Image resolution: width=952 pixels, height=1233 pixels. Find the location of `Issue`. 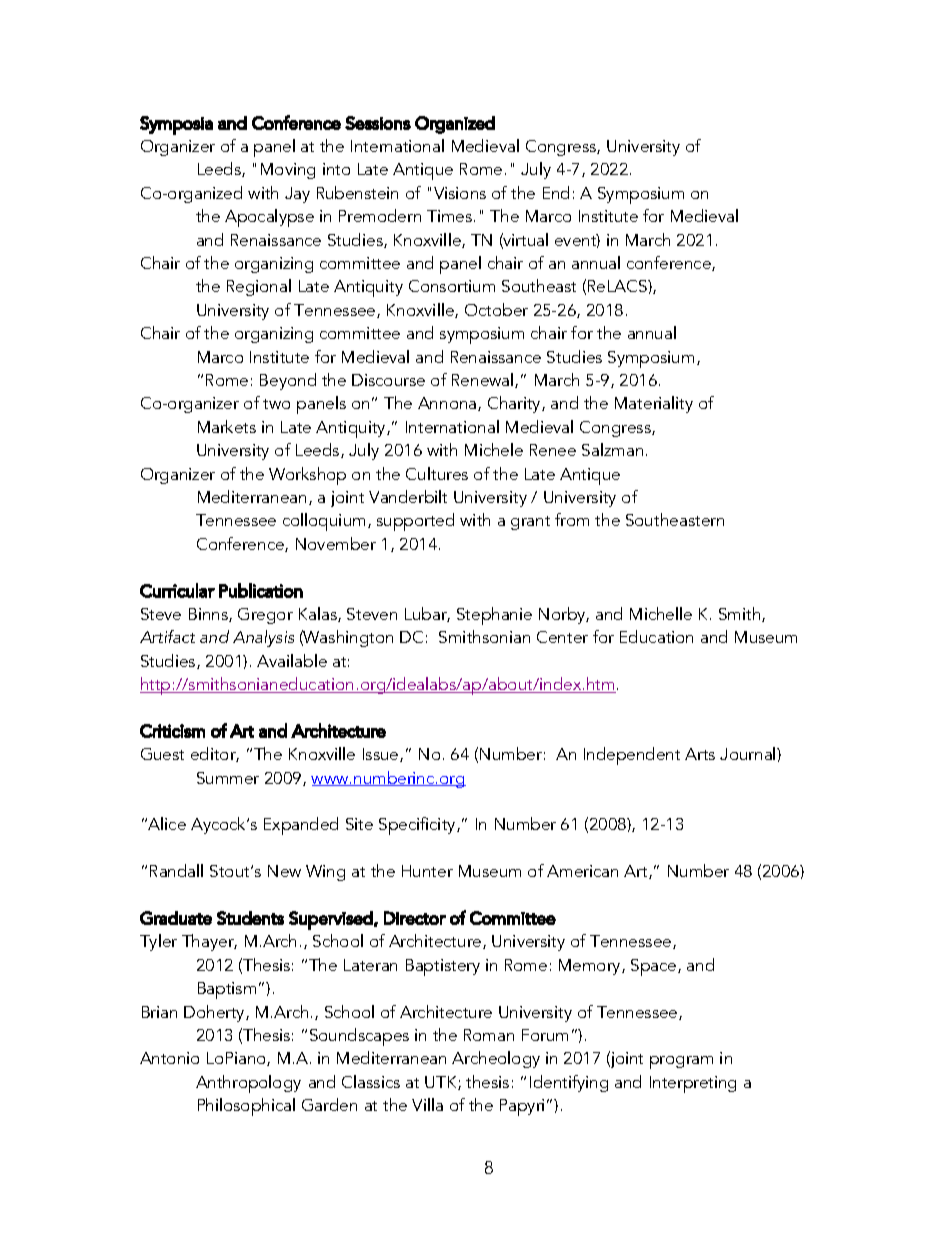

Issue is located at coordinates (382, 755).
